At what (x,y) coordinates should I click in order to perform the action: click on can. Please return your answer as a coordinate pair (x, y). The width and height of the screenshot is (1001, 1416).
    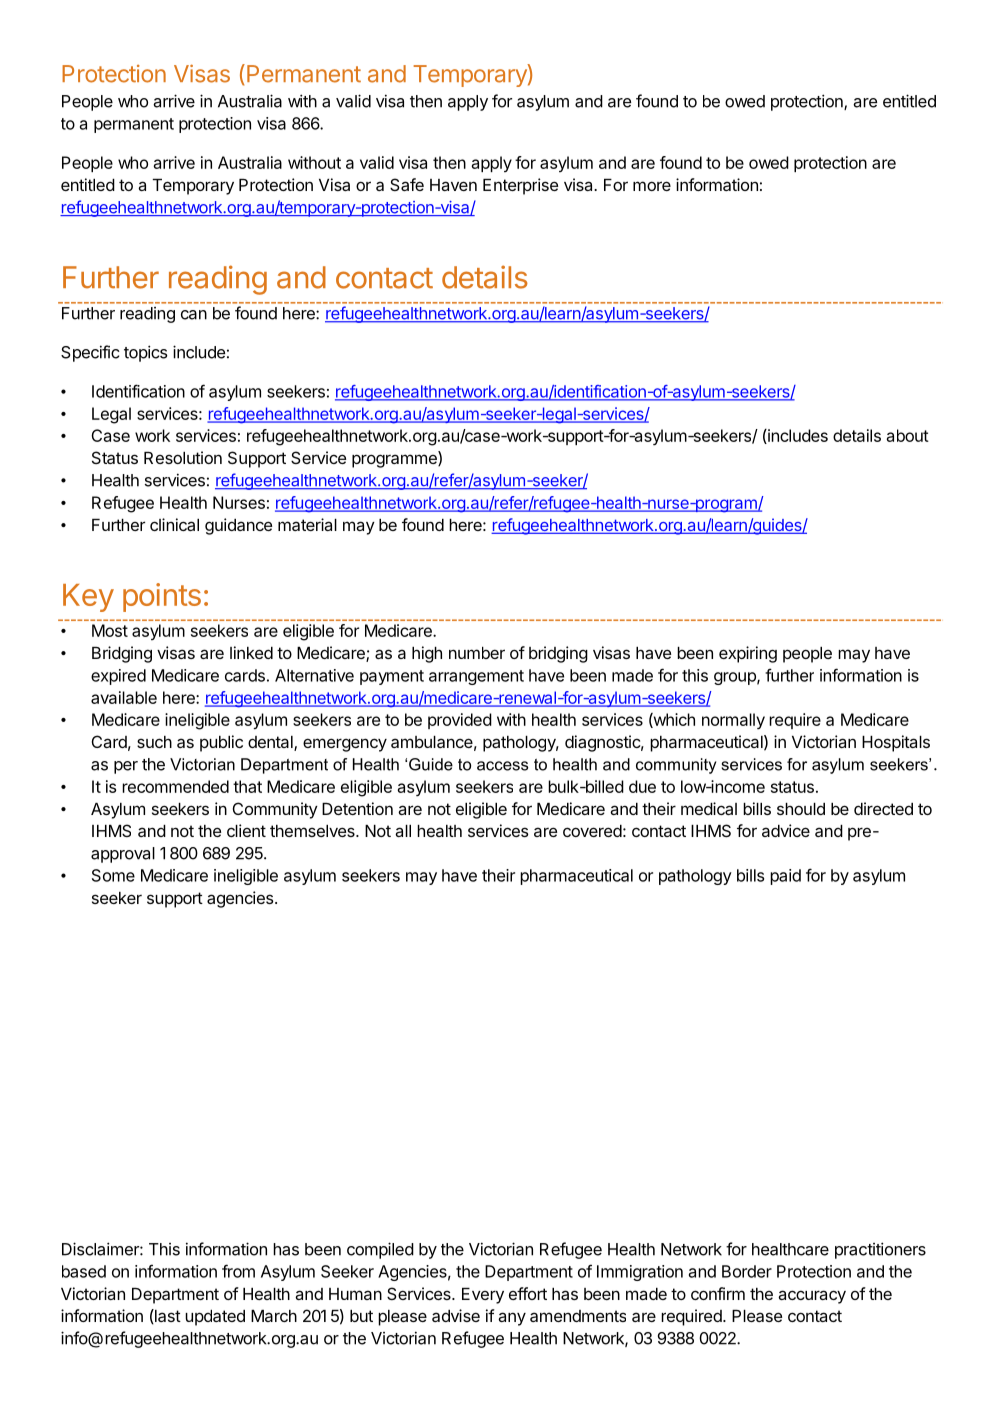
    Looking at the image, I should click on (194, 315).
